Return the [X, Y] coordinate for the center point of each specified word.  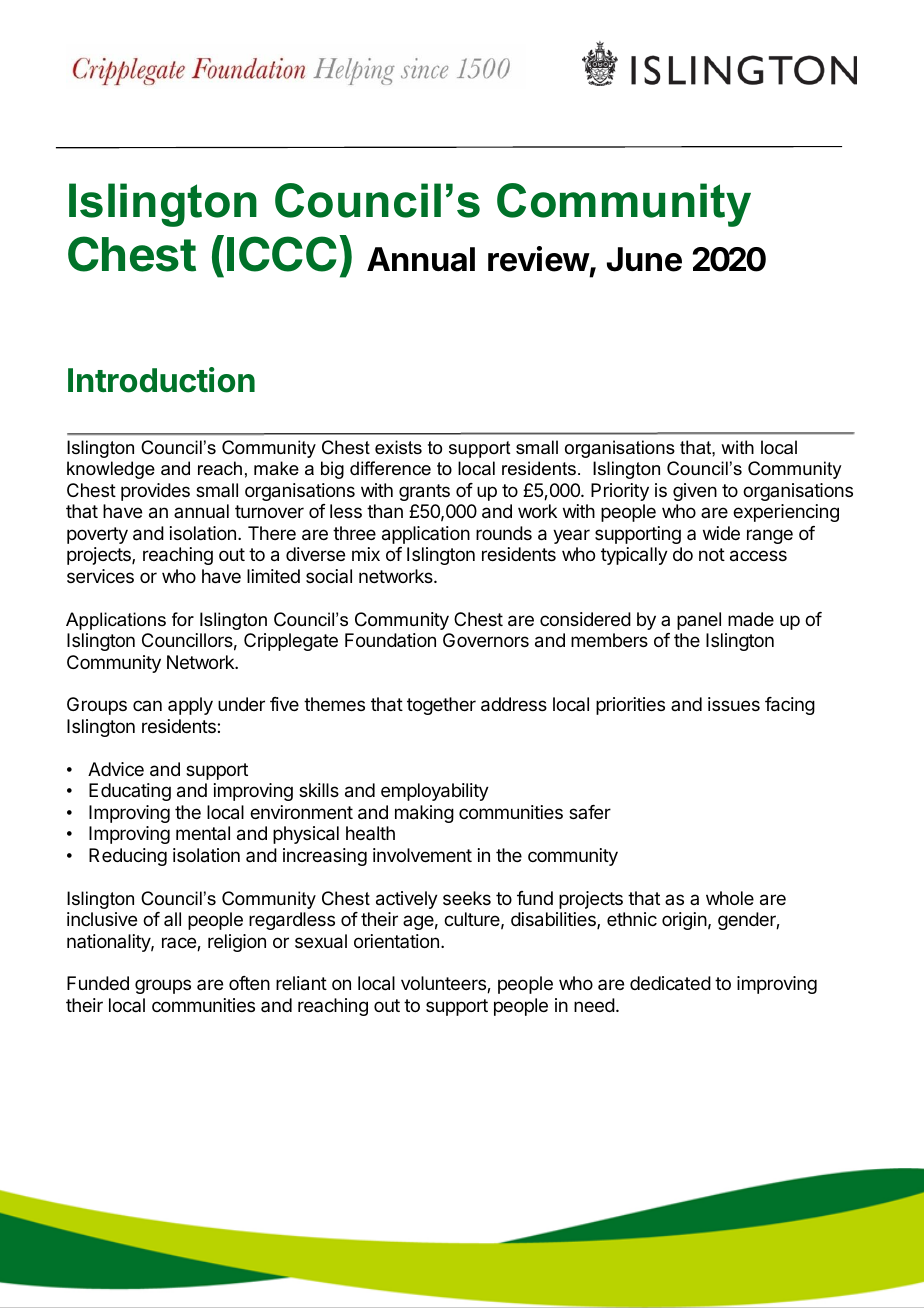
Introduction [161, 380]
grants [424, 492]
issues [734, 704]
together [441, 706]
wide [721, 533]
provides [155, 492]
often [249, 983]
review [539, 259]
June [644, 259]
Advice [116, 769]
